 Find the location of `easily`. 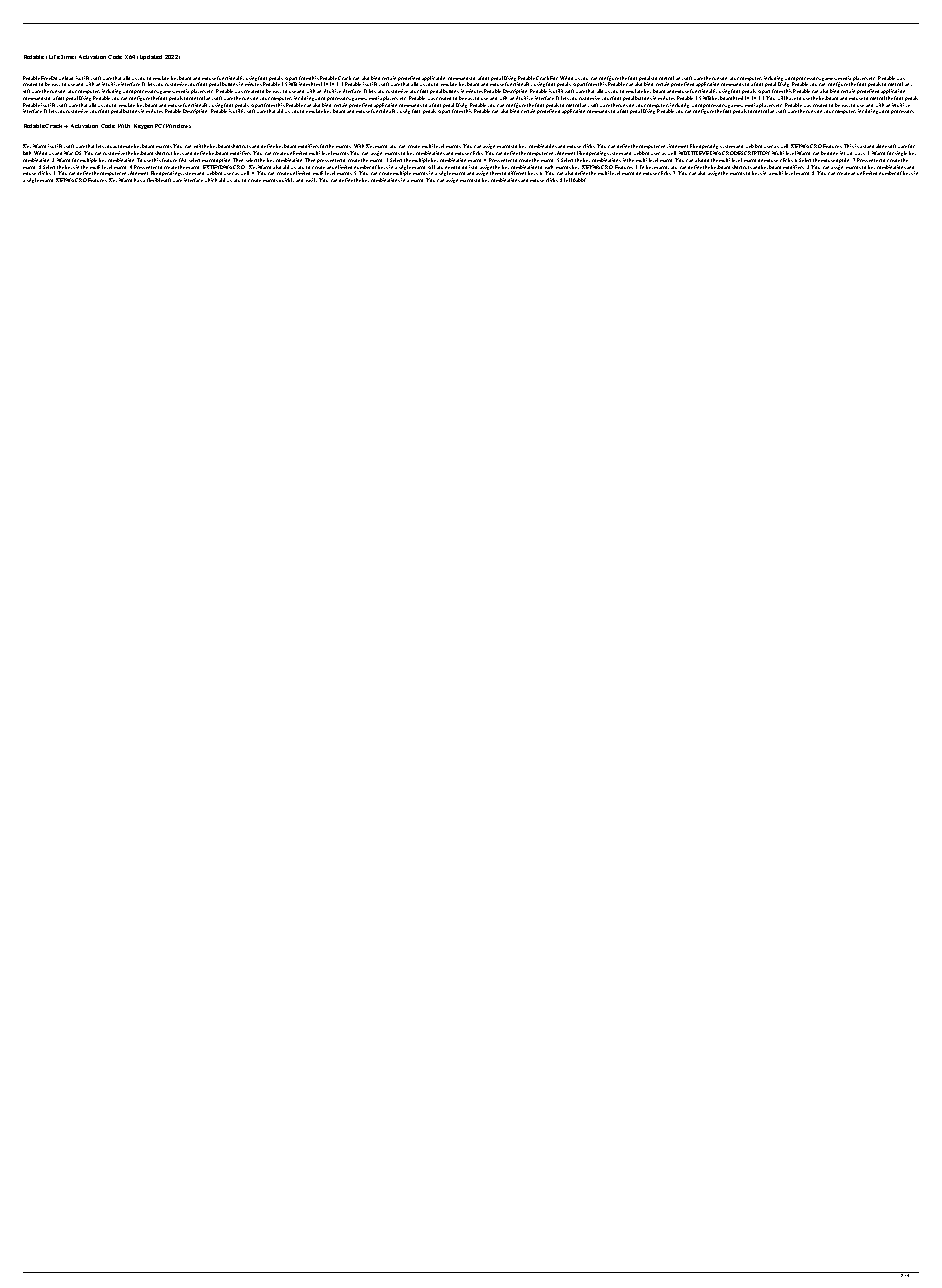

easily is located at coordinates (313, 180).
